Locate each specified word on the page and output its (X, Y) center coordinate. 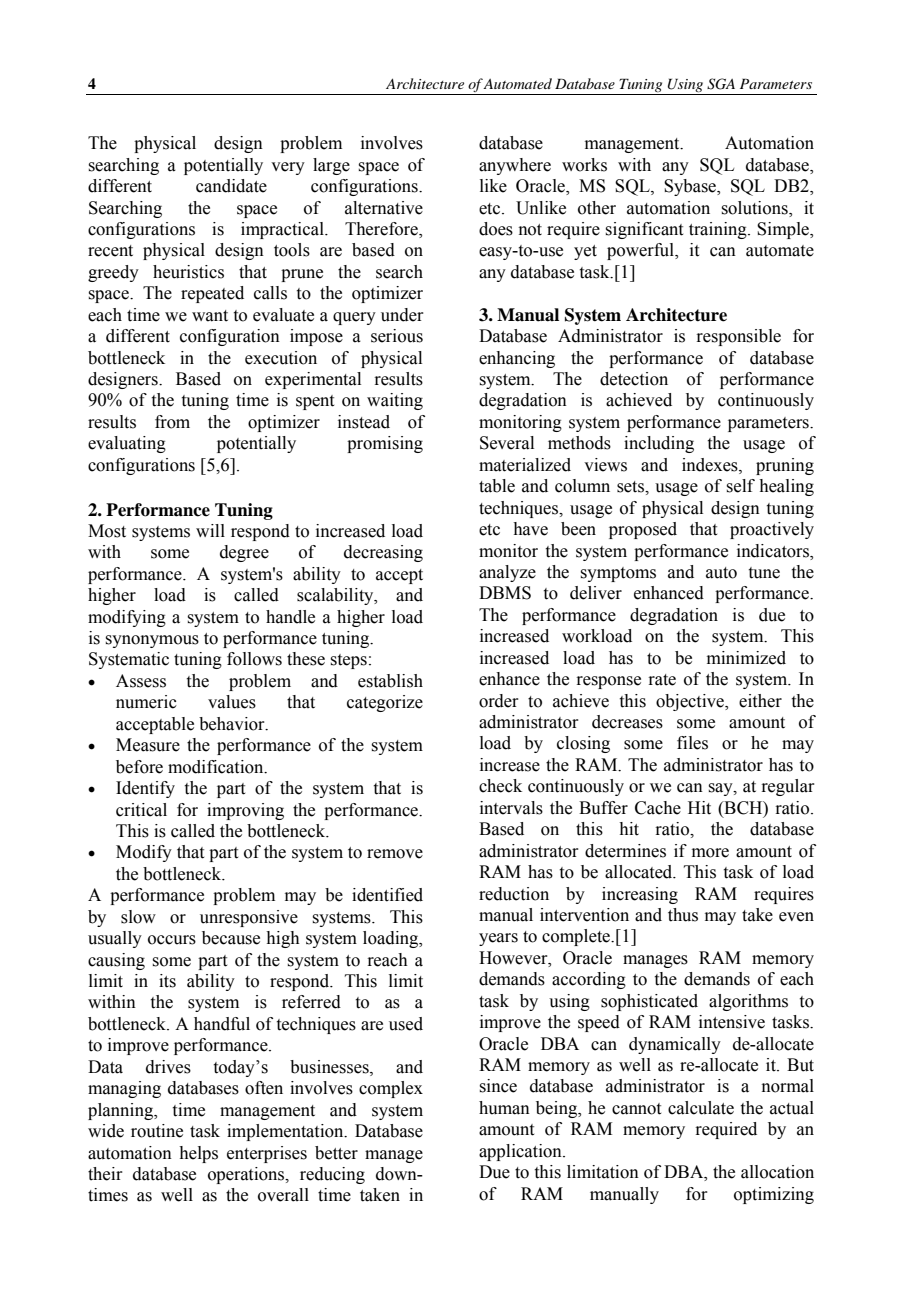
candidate (231, 186)
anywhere (515, 166)
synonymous (152, 641)
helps (198, 1154)
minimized (746, 658)
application (521, 1152)
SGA (721, 84)
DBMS (505, 593)
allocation (777, 1172)
